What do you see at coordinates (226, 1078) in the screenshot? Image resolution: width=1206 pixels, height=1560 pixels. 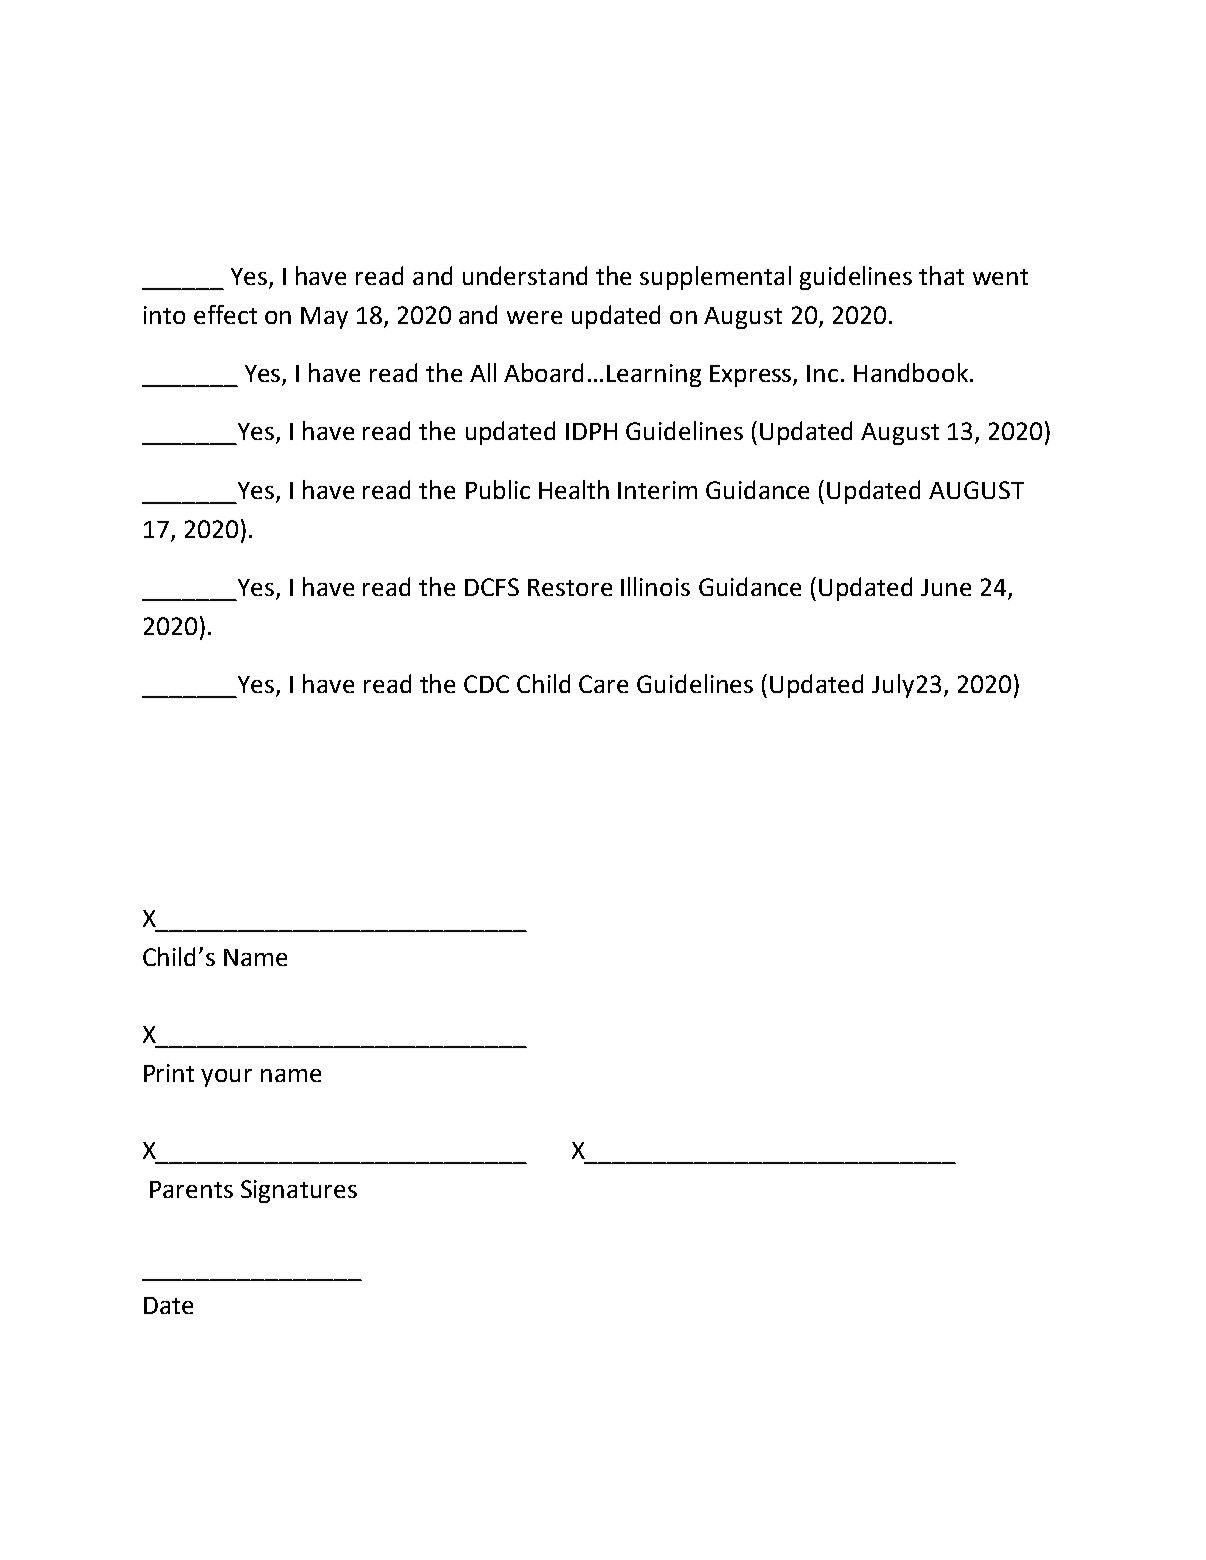 I see `your` at bounding box center [226, 1078].
